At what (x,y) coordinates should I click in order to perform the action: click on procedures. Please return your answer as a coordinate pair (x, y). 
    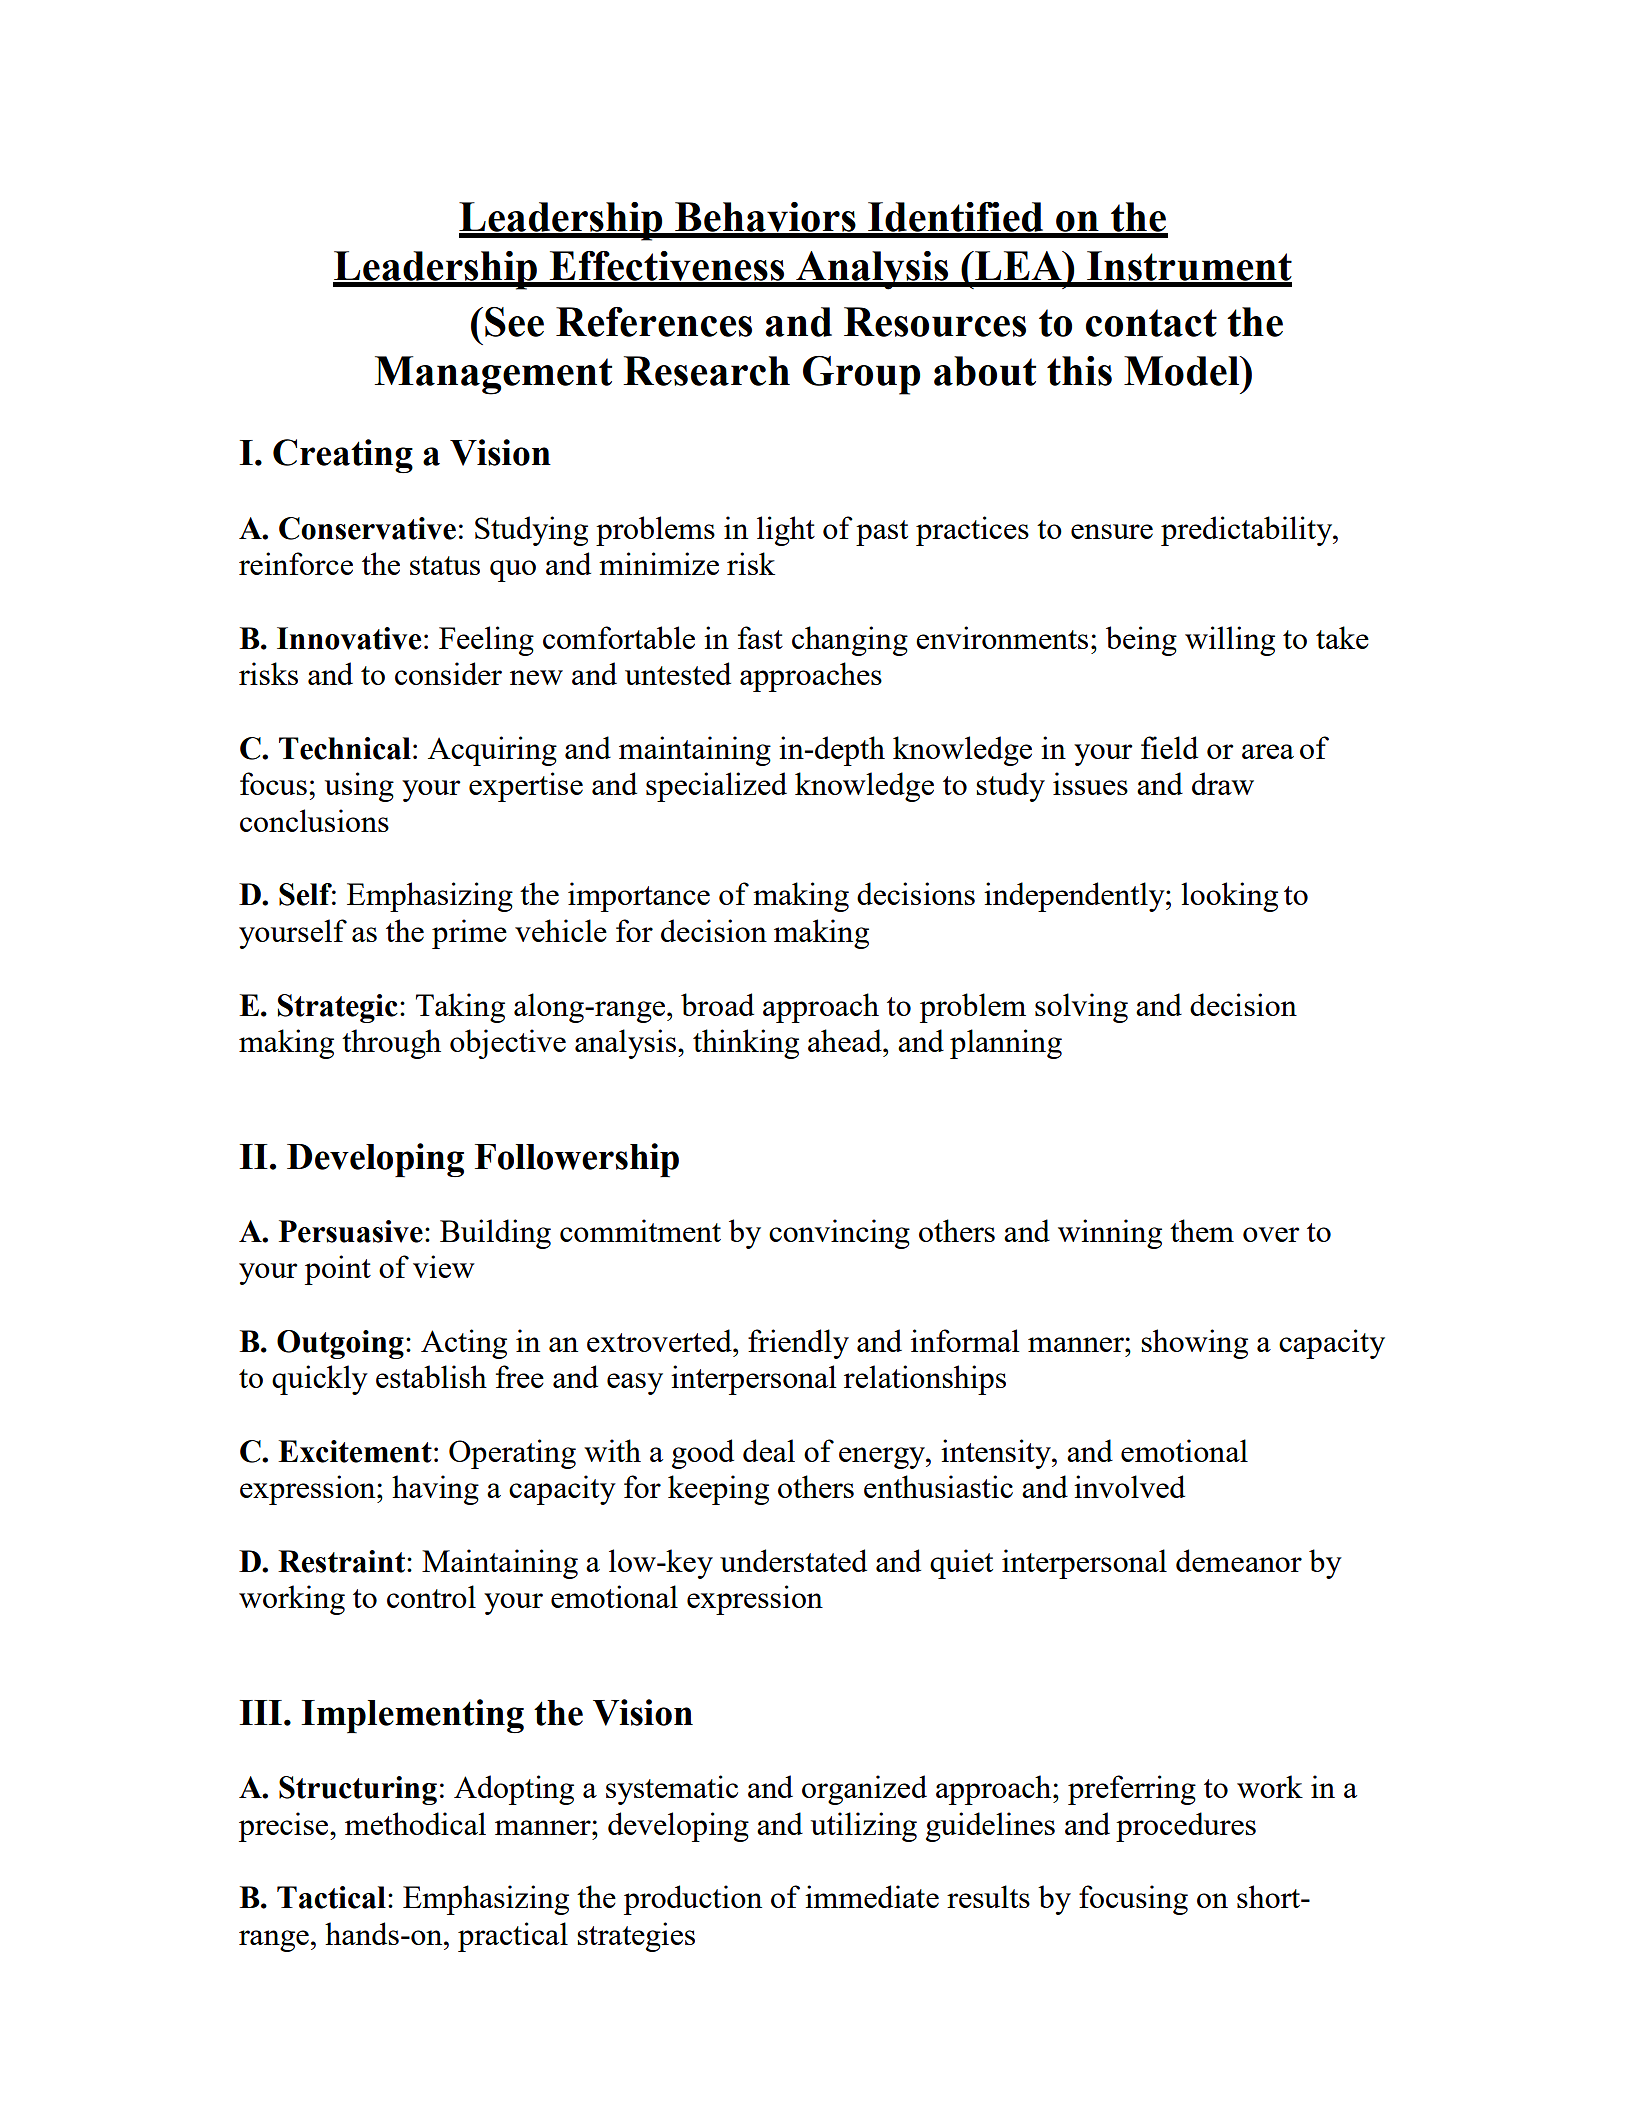
    Looking at the image, I should click on (1186, 1827).
